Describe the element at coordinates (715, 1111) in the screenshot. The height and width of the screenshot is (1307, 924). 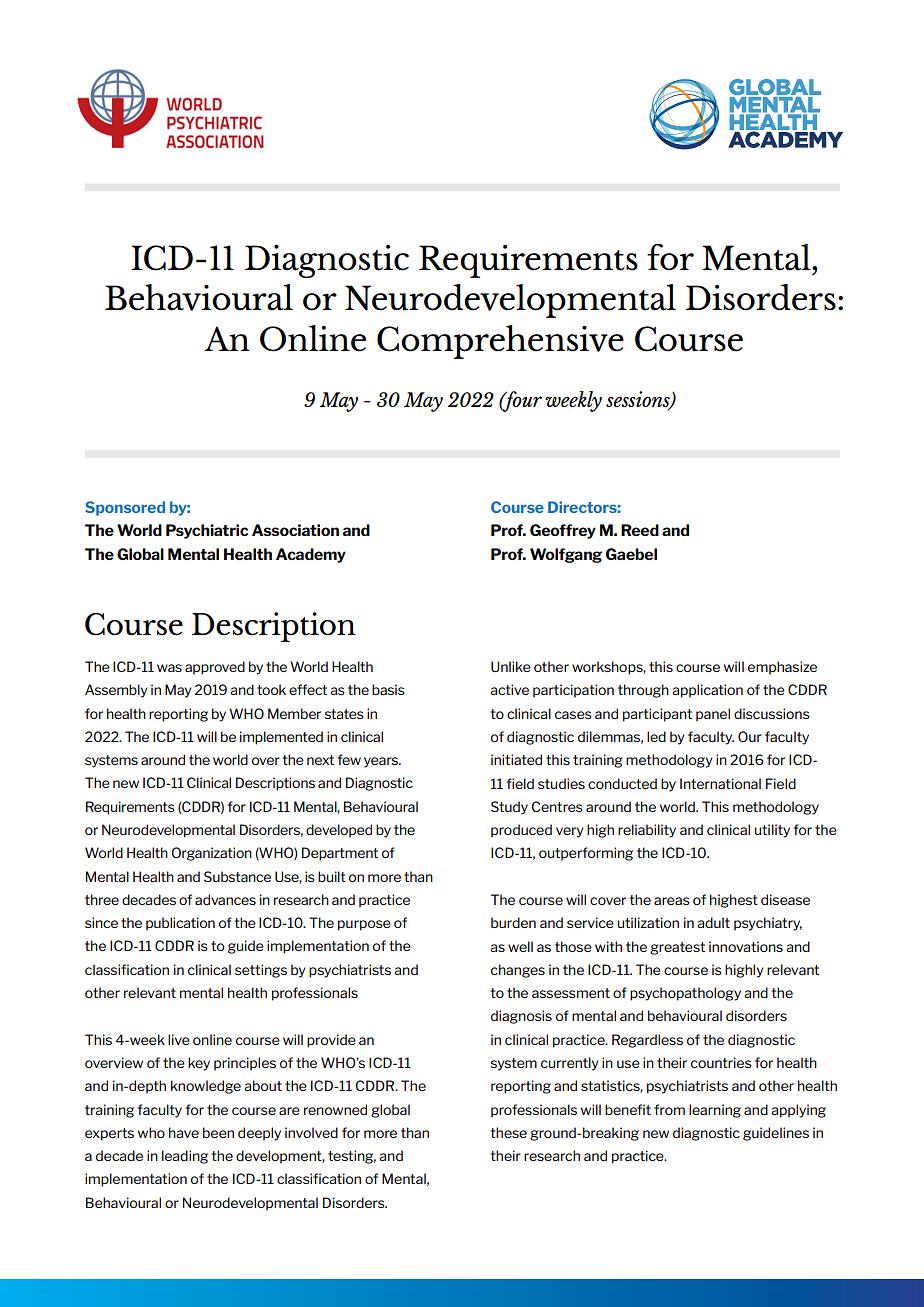
I see `learning` at that location.
